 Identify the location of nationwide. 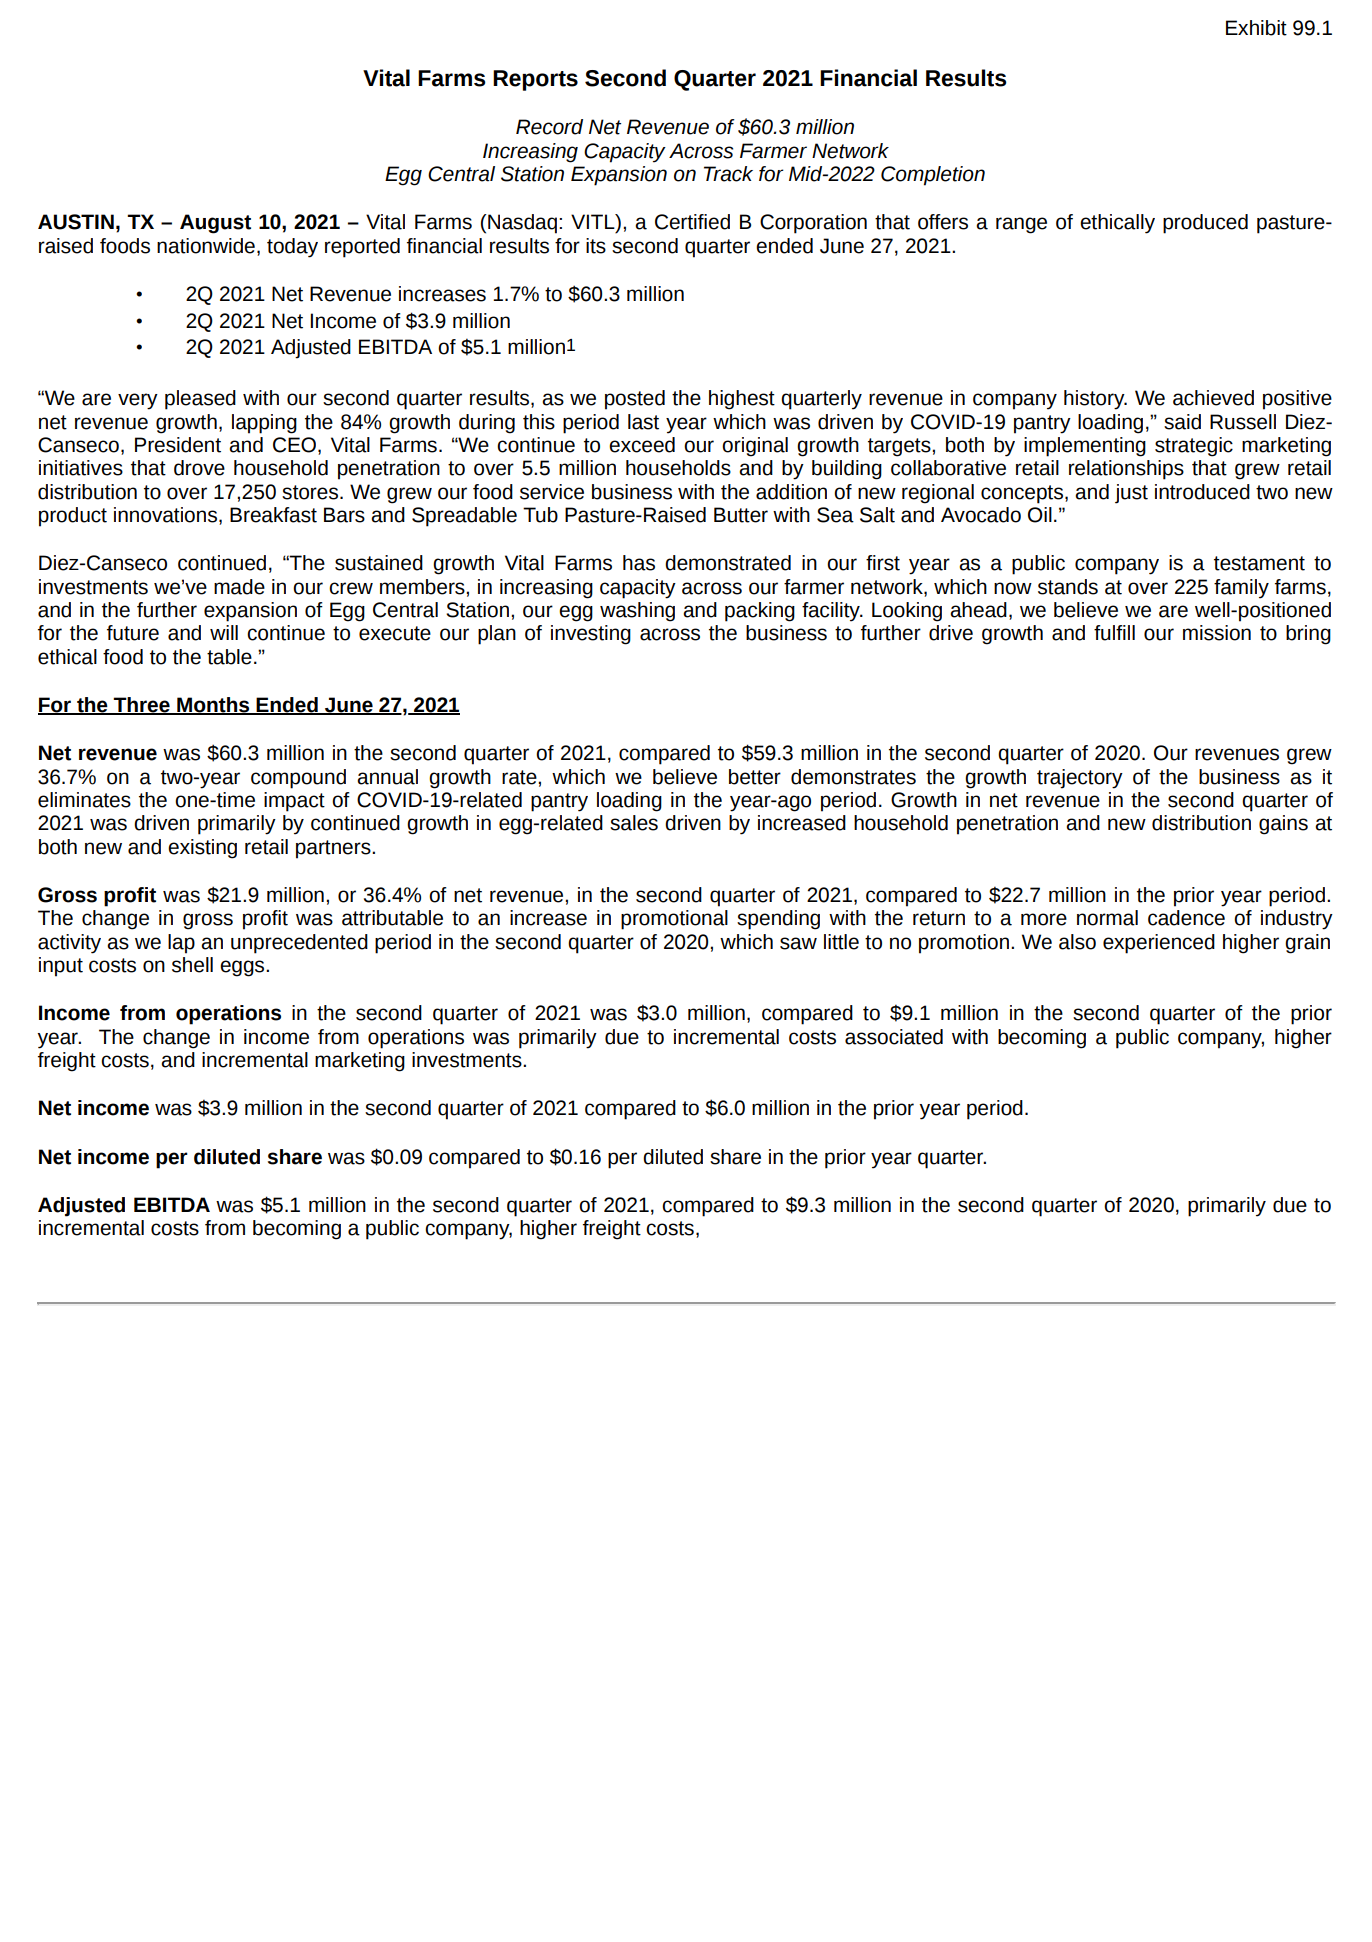
(206, 246).
